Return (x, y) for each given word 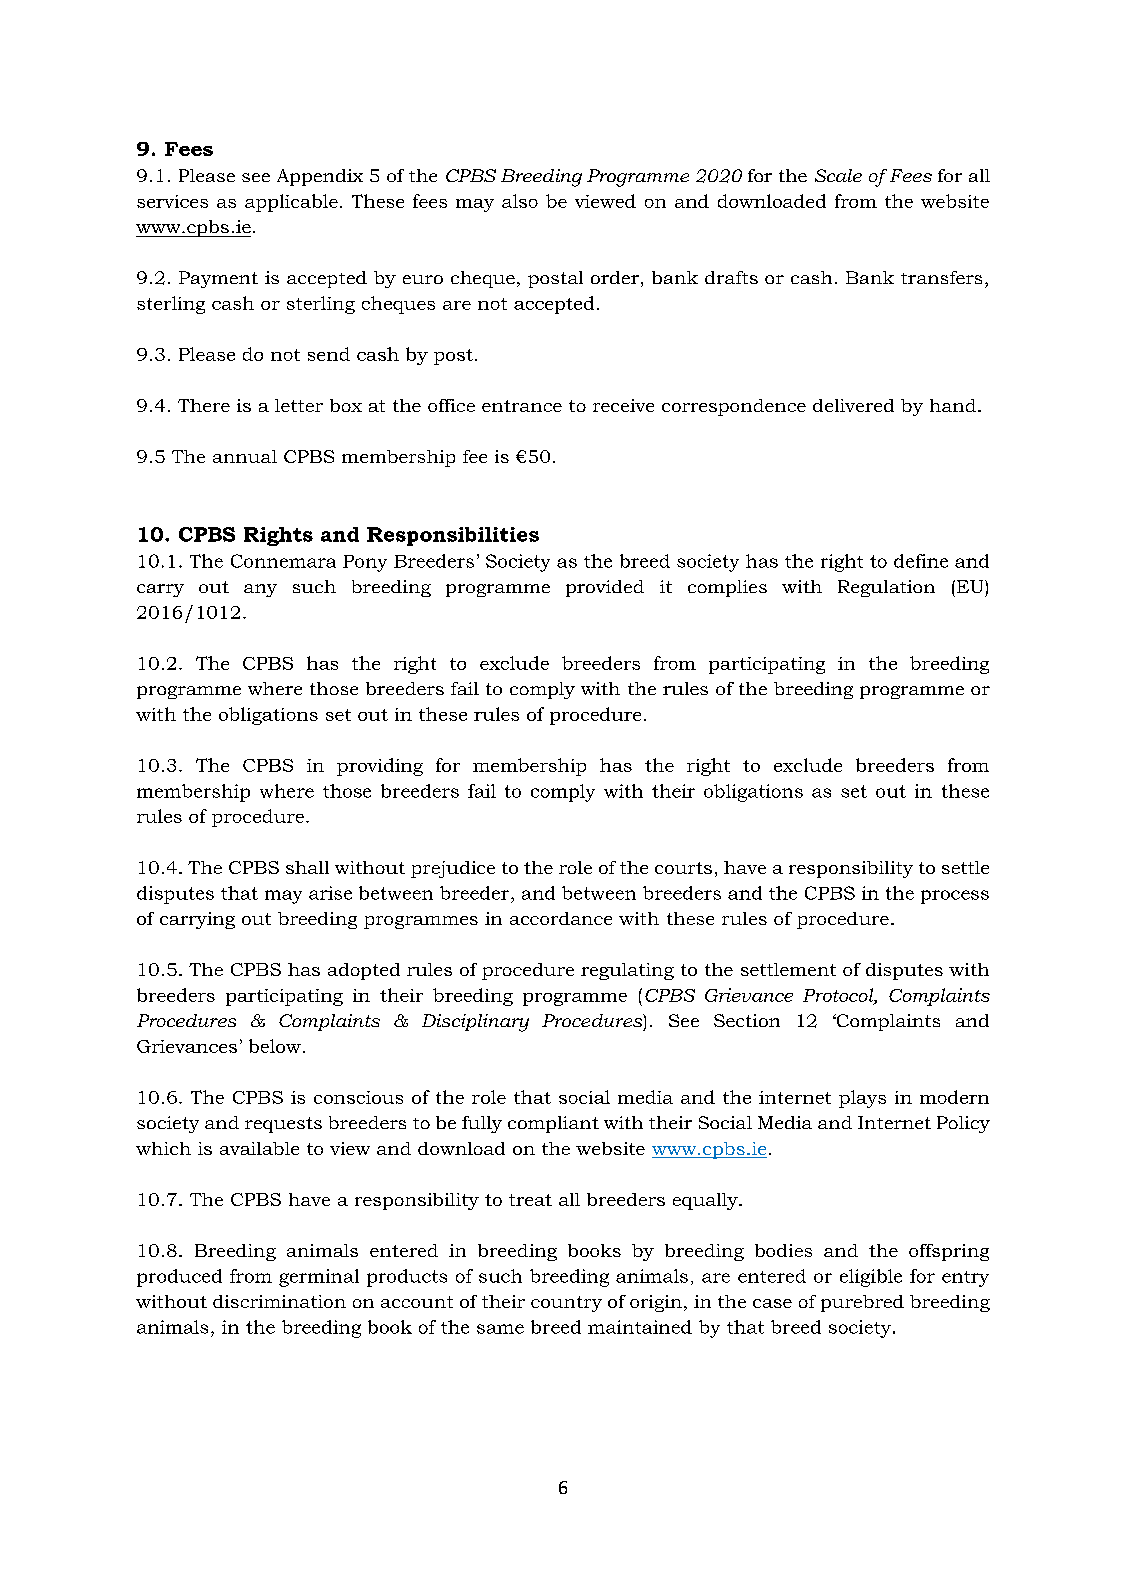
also (520, 201)
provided (605, 588)
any (260, 590)
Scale (838, 175)
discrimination (279, 1301)
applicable (291, 203)
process (955, 897)
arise (330, 893)
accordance (561, 918)
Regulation (886, 588)
